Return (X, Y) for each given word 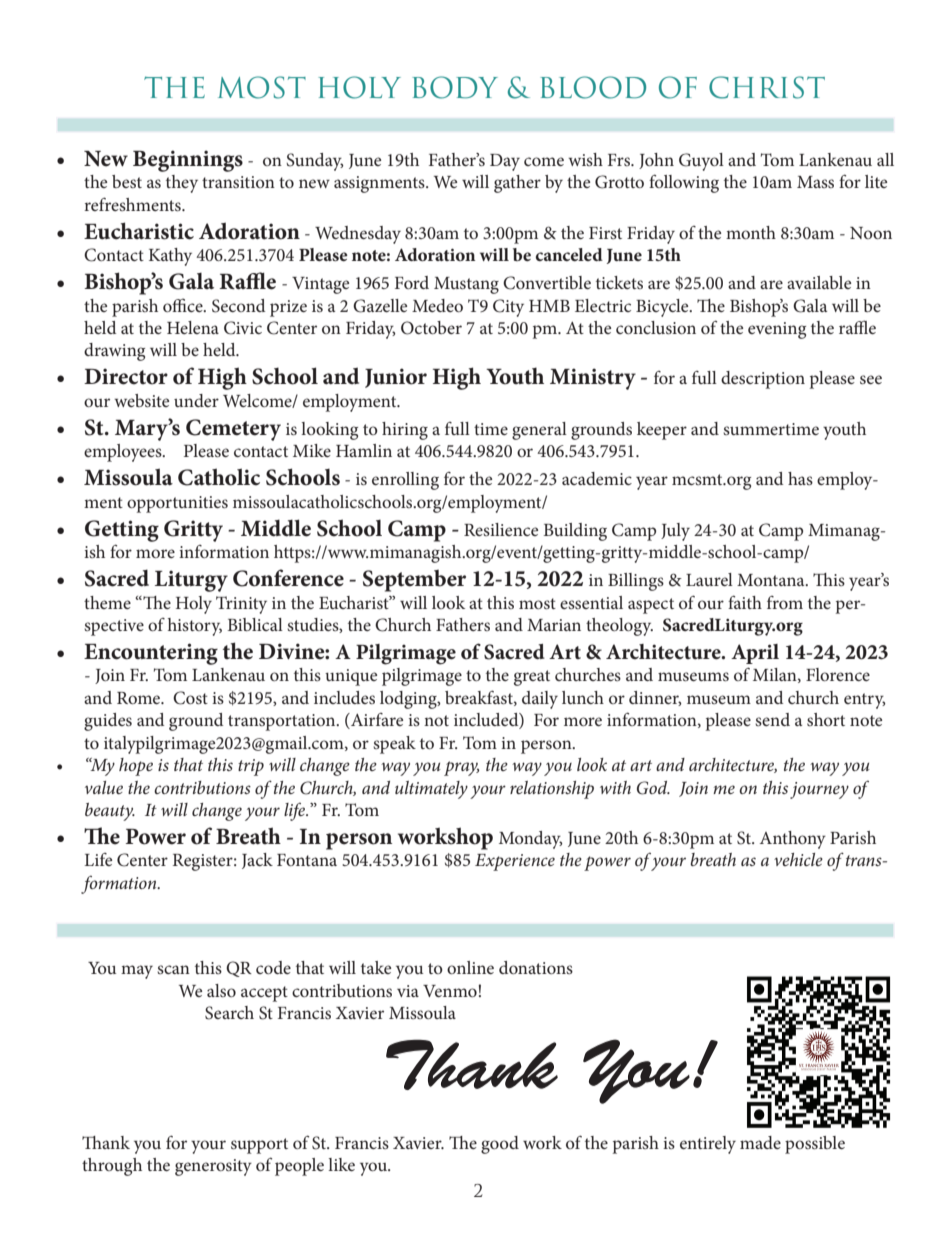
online (470, 967)
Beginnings (188, 161)
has (800, 478)
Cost (190, 698)
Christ (767, 87)
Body (455, 87)
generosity (213, 1167)
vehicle (798, 859)
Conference (288, 578)
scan (173, 969)
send (772, 719)
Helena (193, 327)
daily (540, 700)
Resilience (501, 529)
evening (777, 330)
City (508, 308)
